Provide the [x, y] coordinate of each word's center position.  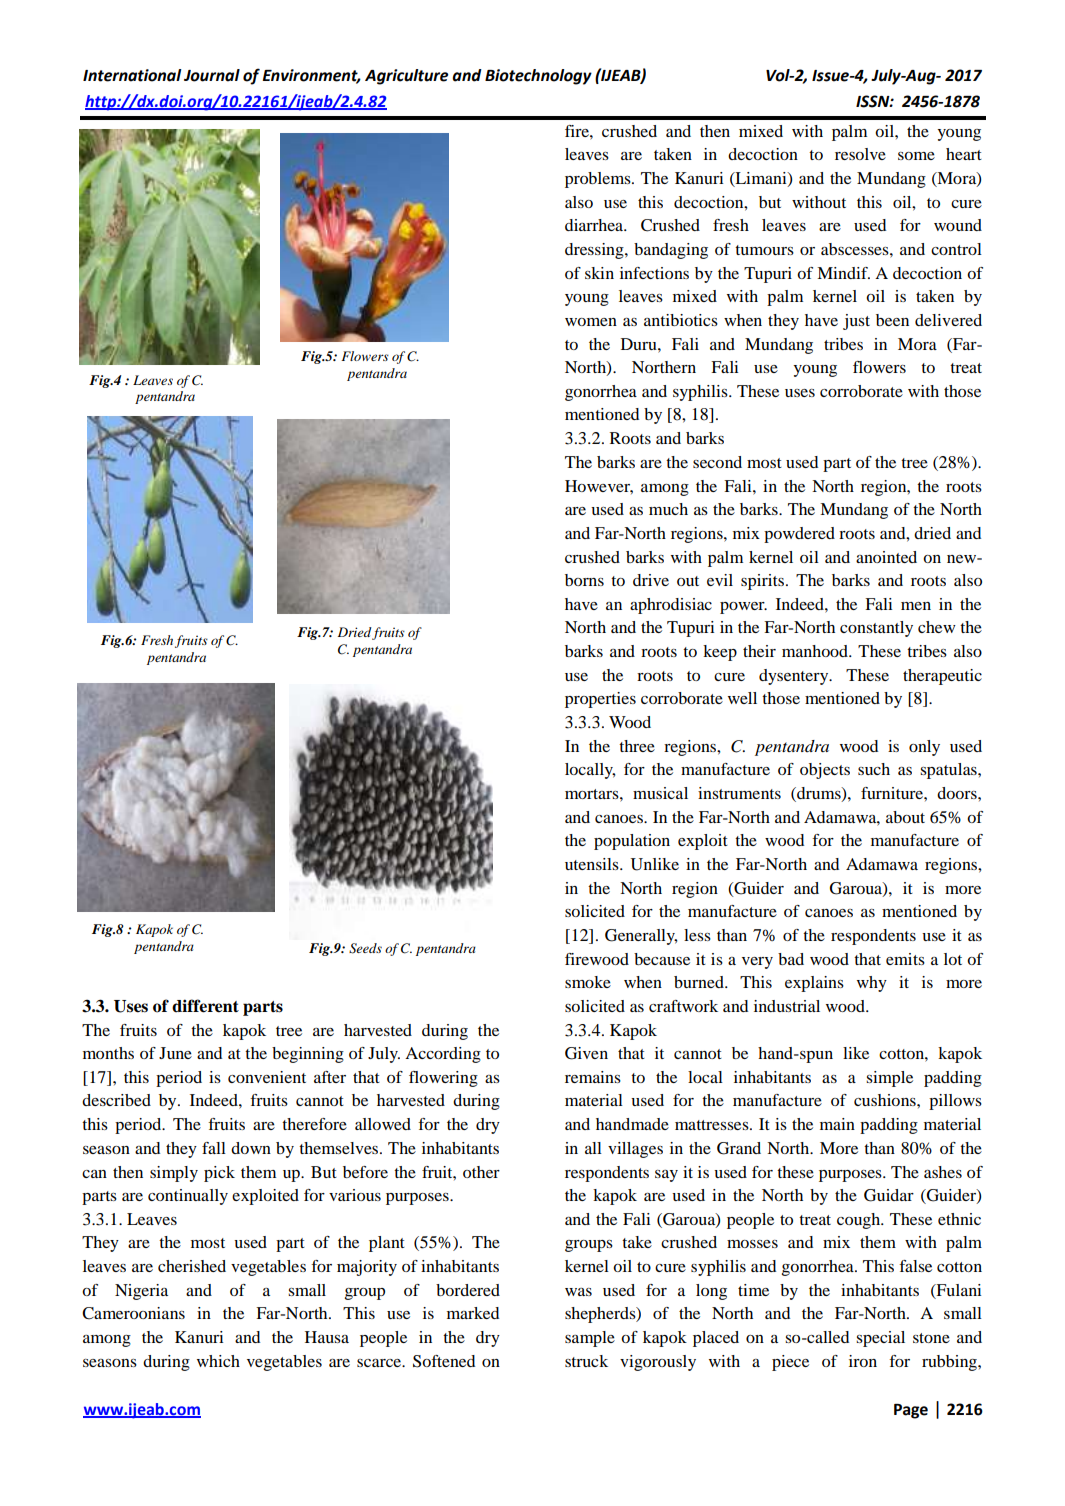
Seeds [365, 948]
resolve [860, 154]
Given [586, 1053]
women [591, 322]
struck [586, 1361]
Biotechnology [538, 77]
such [874, 769]
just [856, 322]
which [218, 1361]
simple [889, 1079]
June [175, 1053]
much [668, 509]
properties [600, 700]
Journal [212, 75]
